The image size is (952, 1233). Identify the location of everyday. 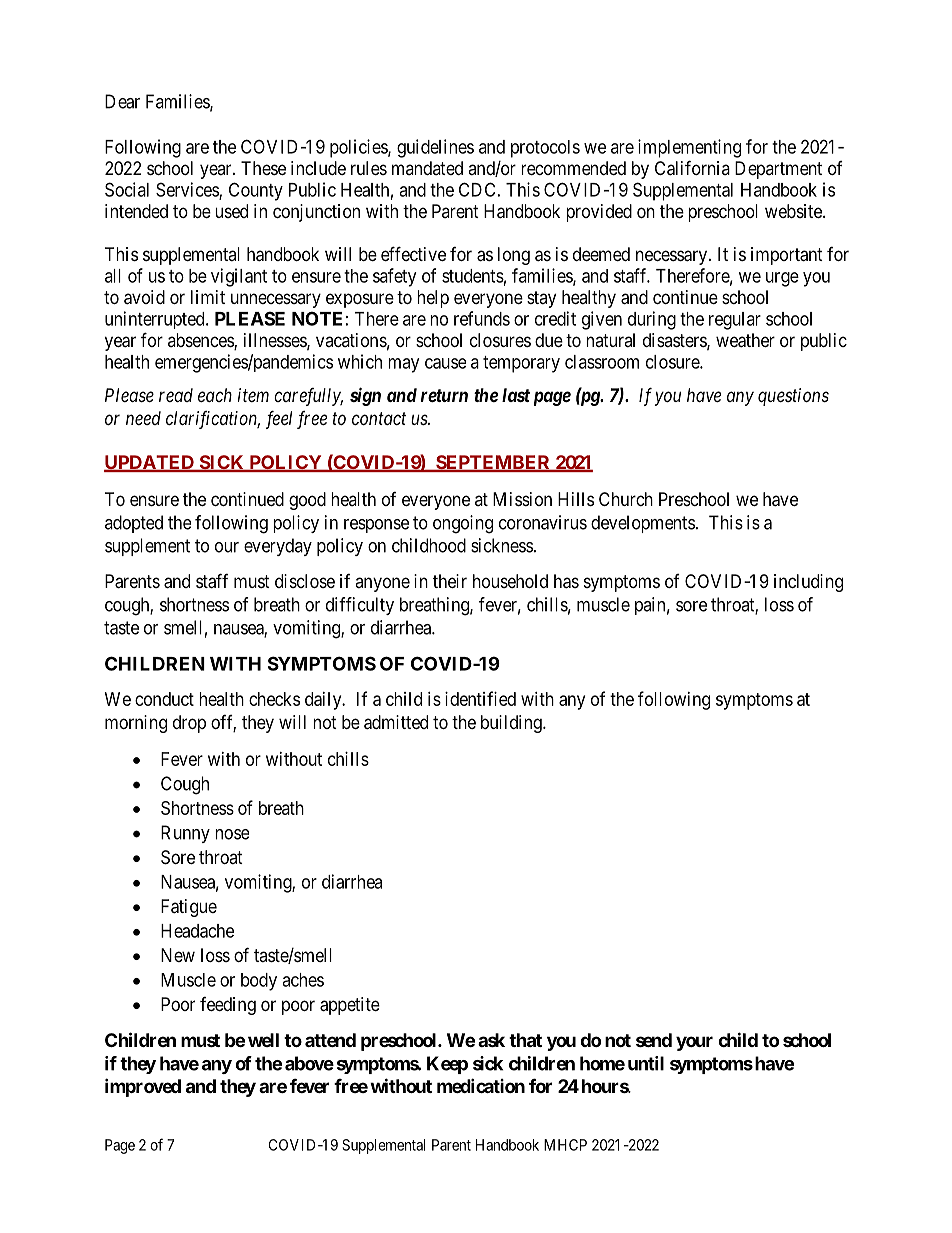
(278, 547).
